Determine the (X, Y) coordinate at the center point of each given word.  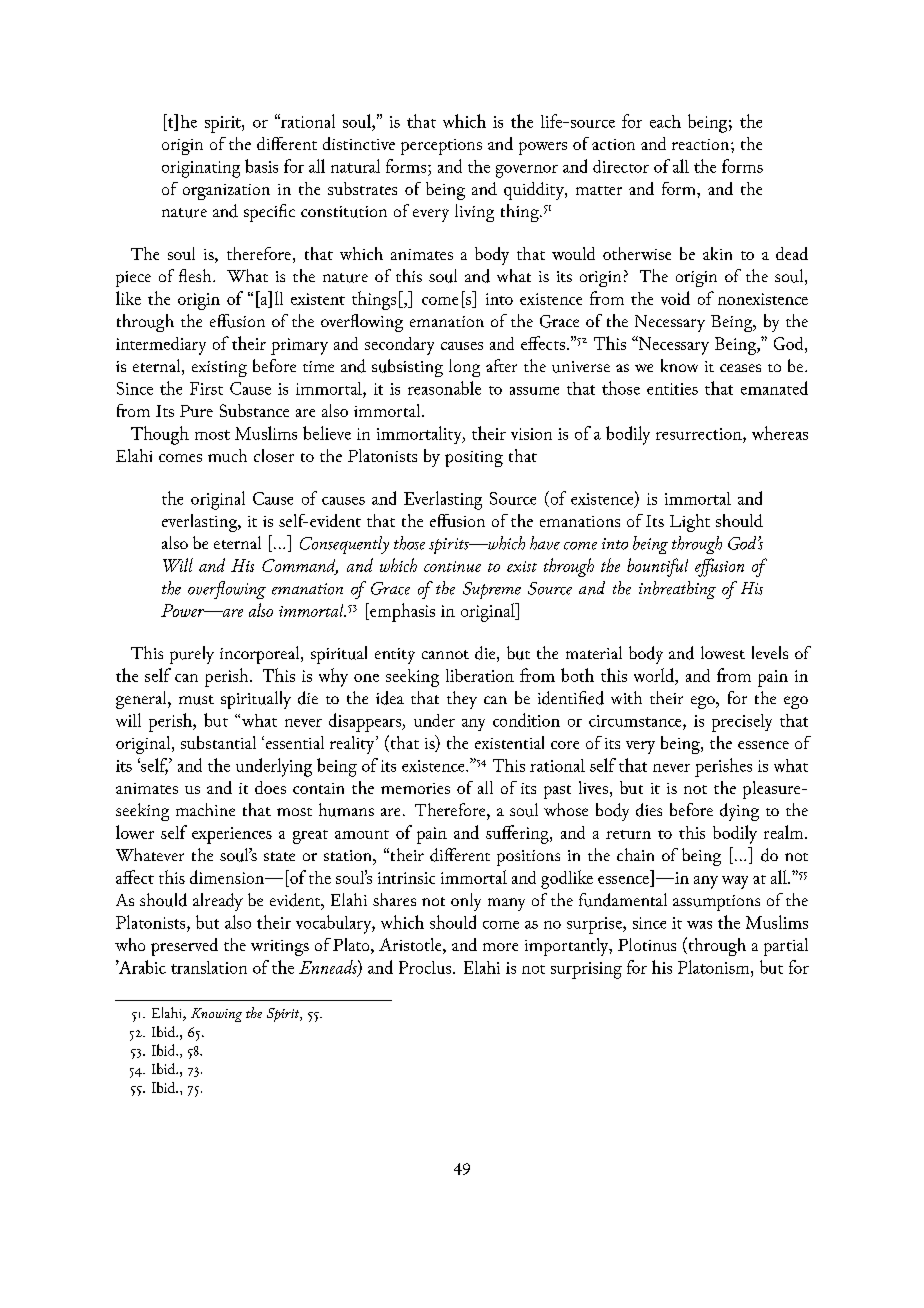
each (665, 121)
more (500, 947)
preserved (184, 947)
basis (261, 166)
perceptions (441, 147)
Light (690, 523)
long (464, 368)
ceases (740, 368)
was (699, 925)
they (462, 700)
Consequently (344, 545)
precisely (742, 723)
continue (452, 566)
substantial (218, 742)
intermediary (161, 346)
